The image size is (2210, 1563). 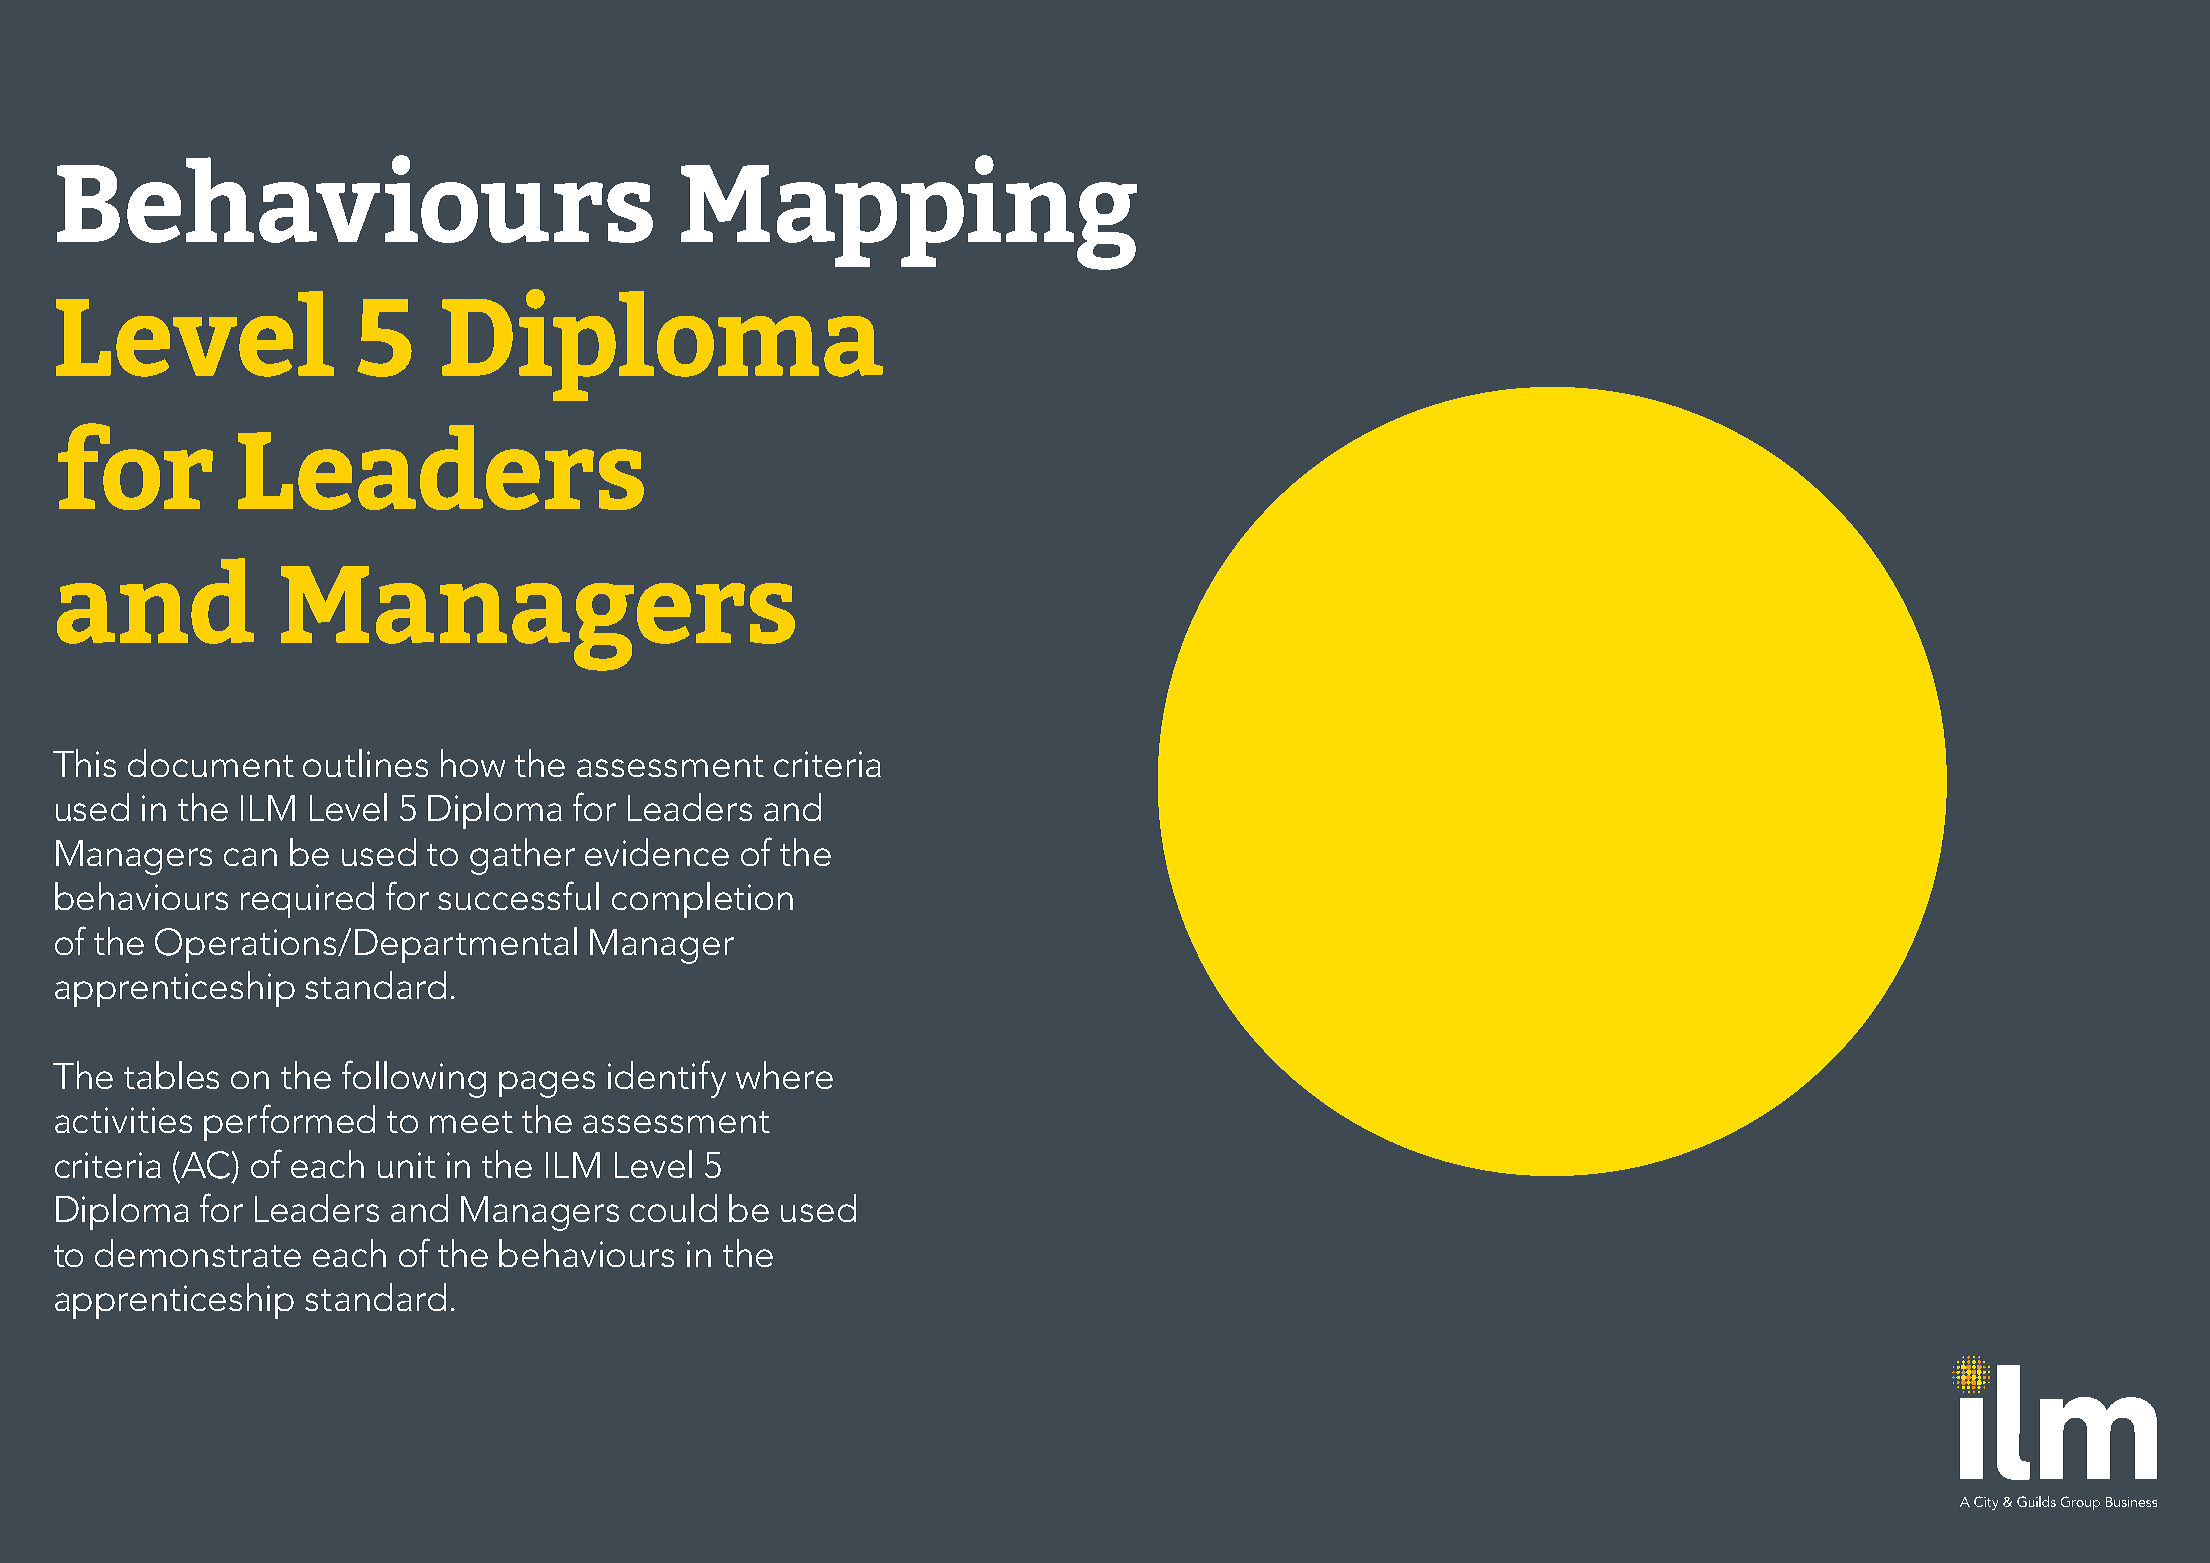 What do you see at coordinates (473, 763) in the page?
I see `how` at bounding box center [473, 763].
